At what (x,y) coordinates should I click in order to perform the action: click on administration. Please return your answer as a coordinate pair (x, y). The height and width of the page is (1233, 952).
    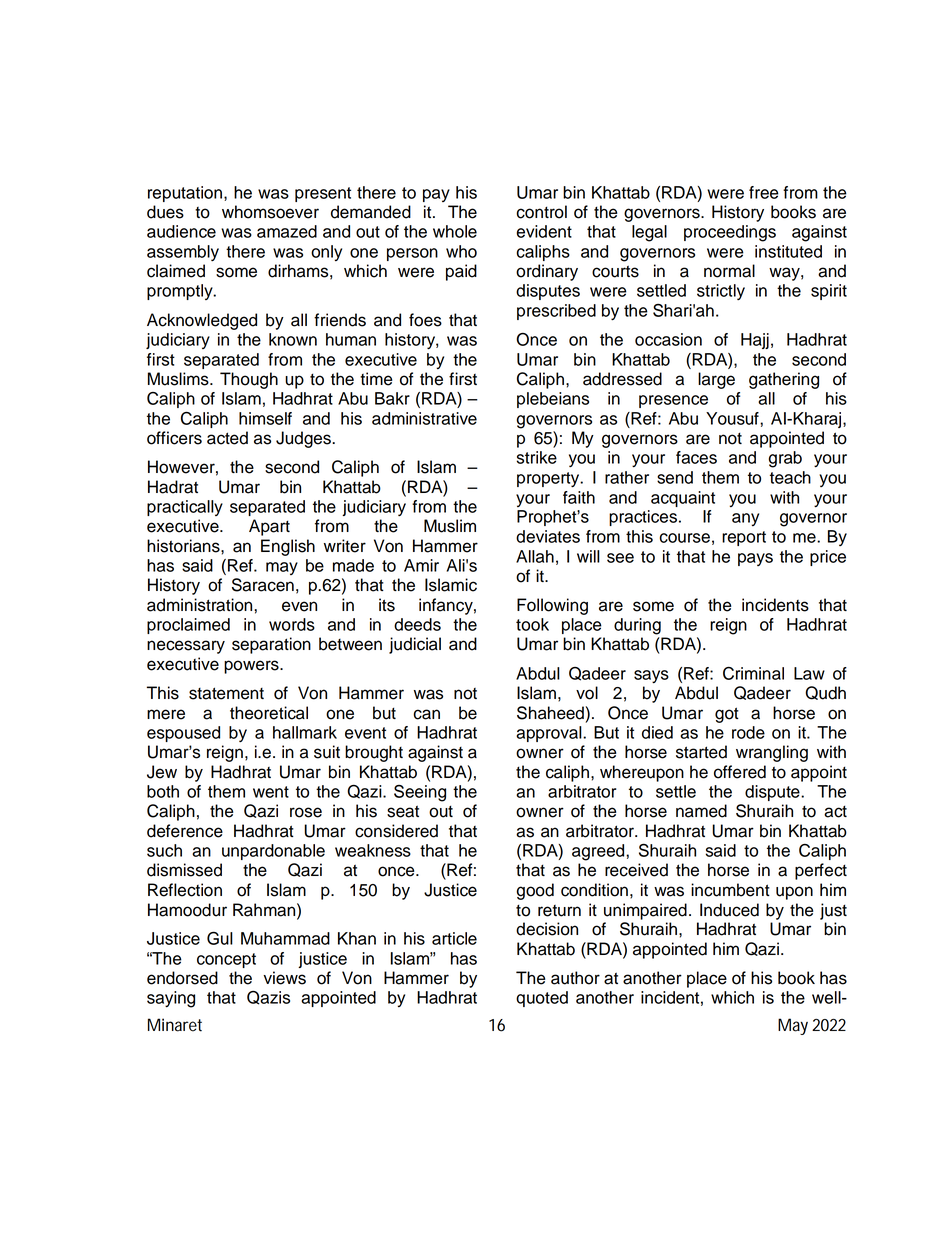
    Looking at the image, I should click on (201, 605).
